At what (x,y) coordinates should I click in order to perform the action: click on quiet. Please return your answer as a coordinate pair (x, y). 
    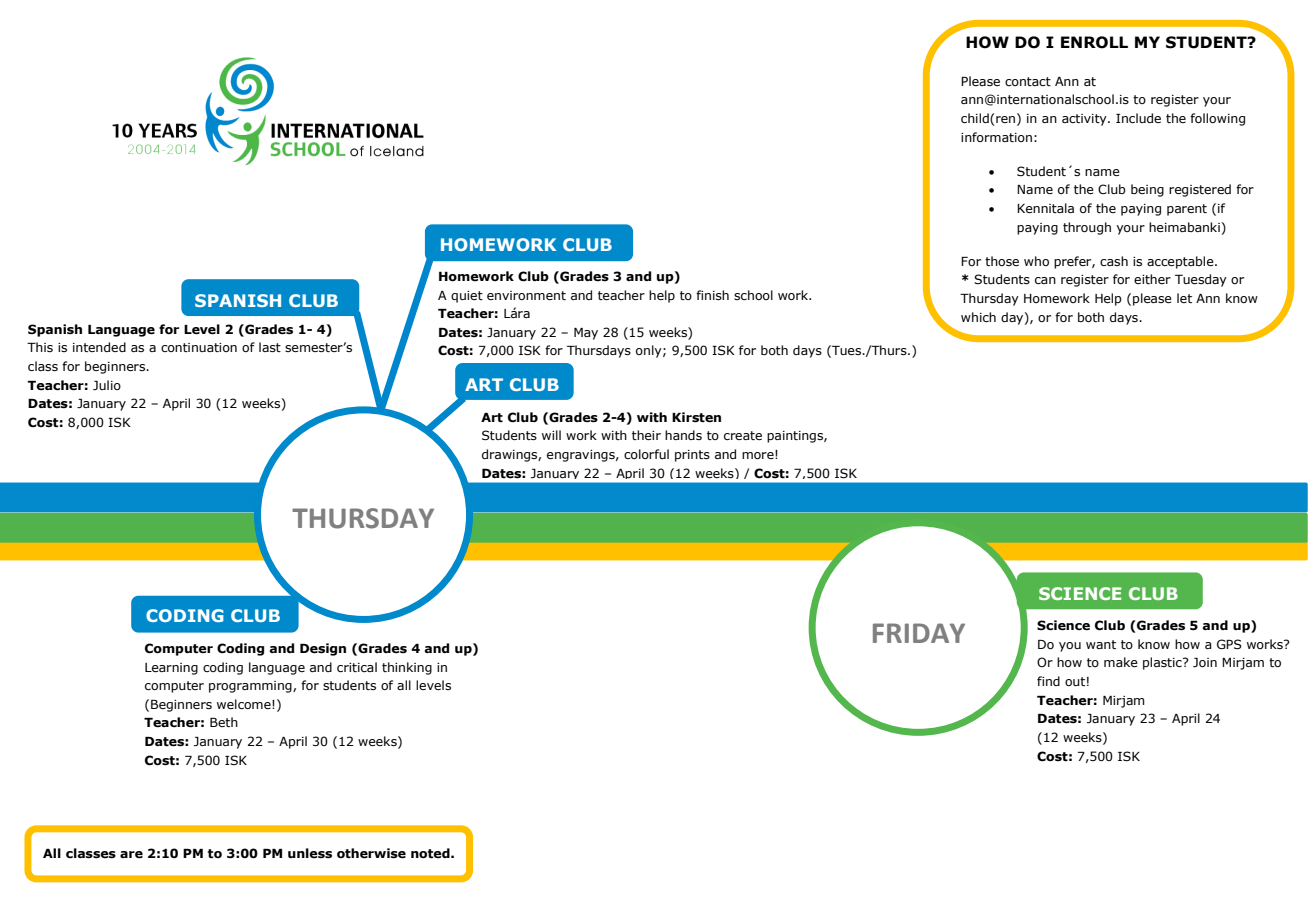
    Looking at the image, I should click on (467, 297).
